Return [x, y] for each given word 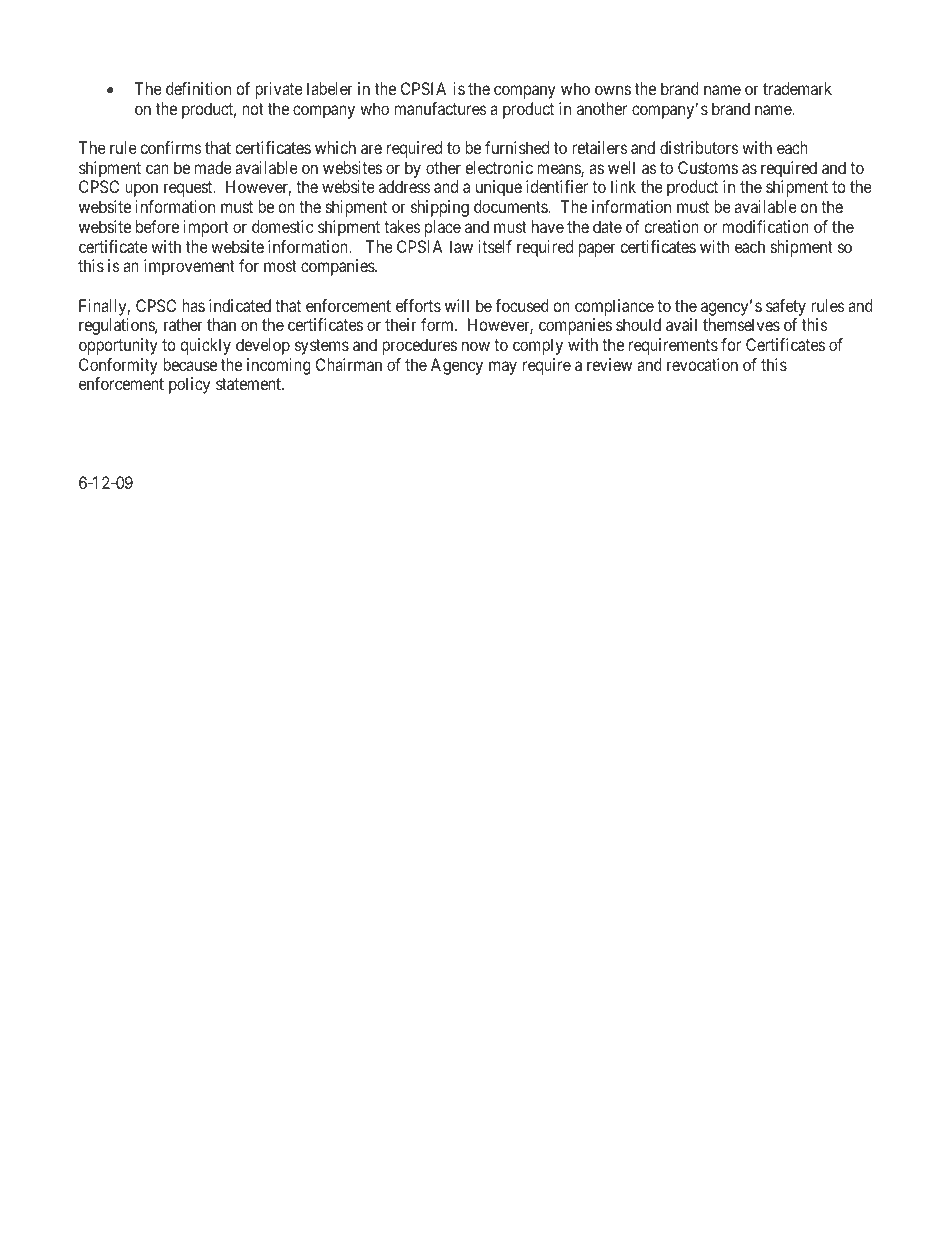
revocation [702, 364]
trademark [797, 88]
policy [189, 385]
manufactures [441, 108]
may [503, 368]
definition [198, 88]
